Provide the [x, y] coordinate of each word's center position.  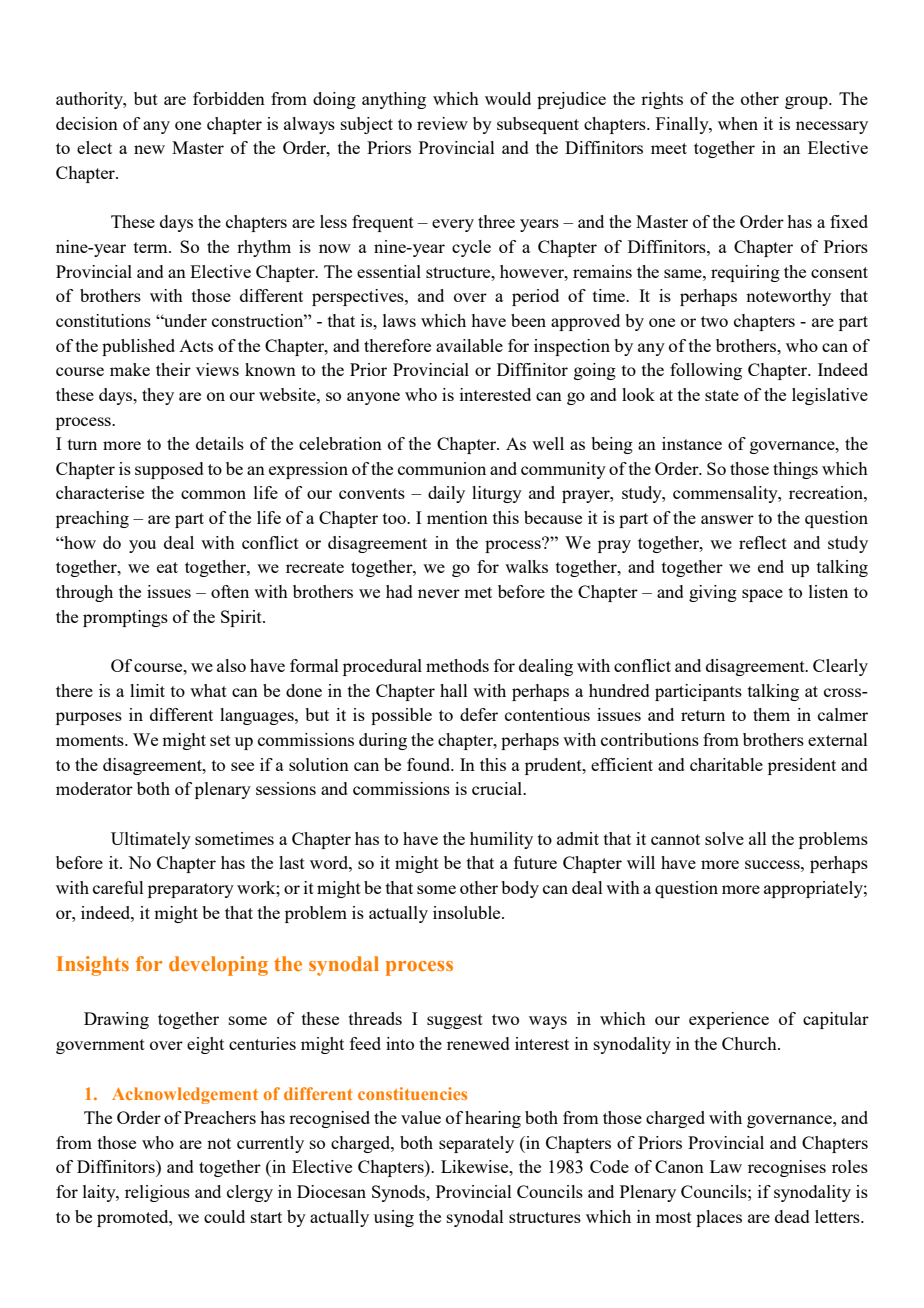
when [738, 123]
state [722, 395]
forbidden [229, 98]
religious [157, 1193]
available [469, 345]
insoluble [468, 912]
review [442, 123]
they [158, 396]
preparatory [191, 890]
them [771, 714]
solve [724, 838]
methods [457, 665]
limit [147, 690]
